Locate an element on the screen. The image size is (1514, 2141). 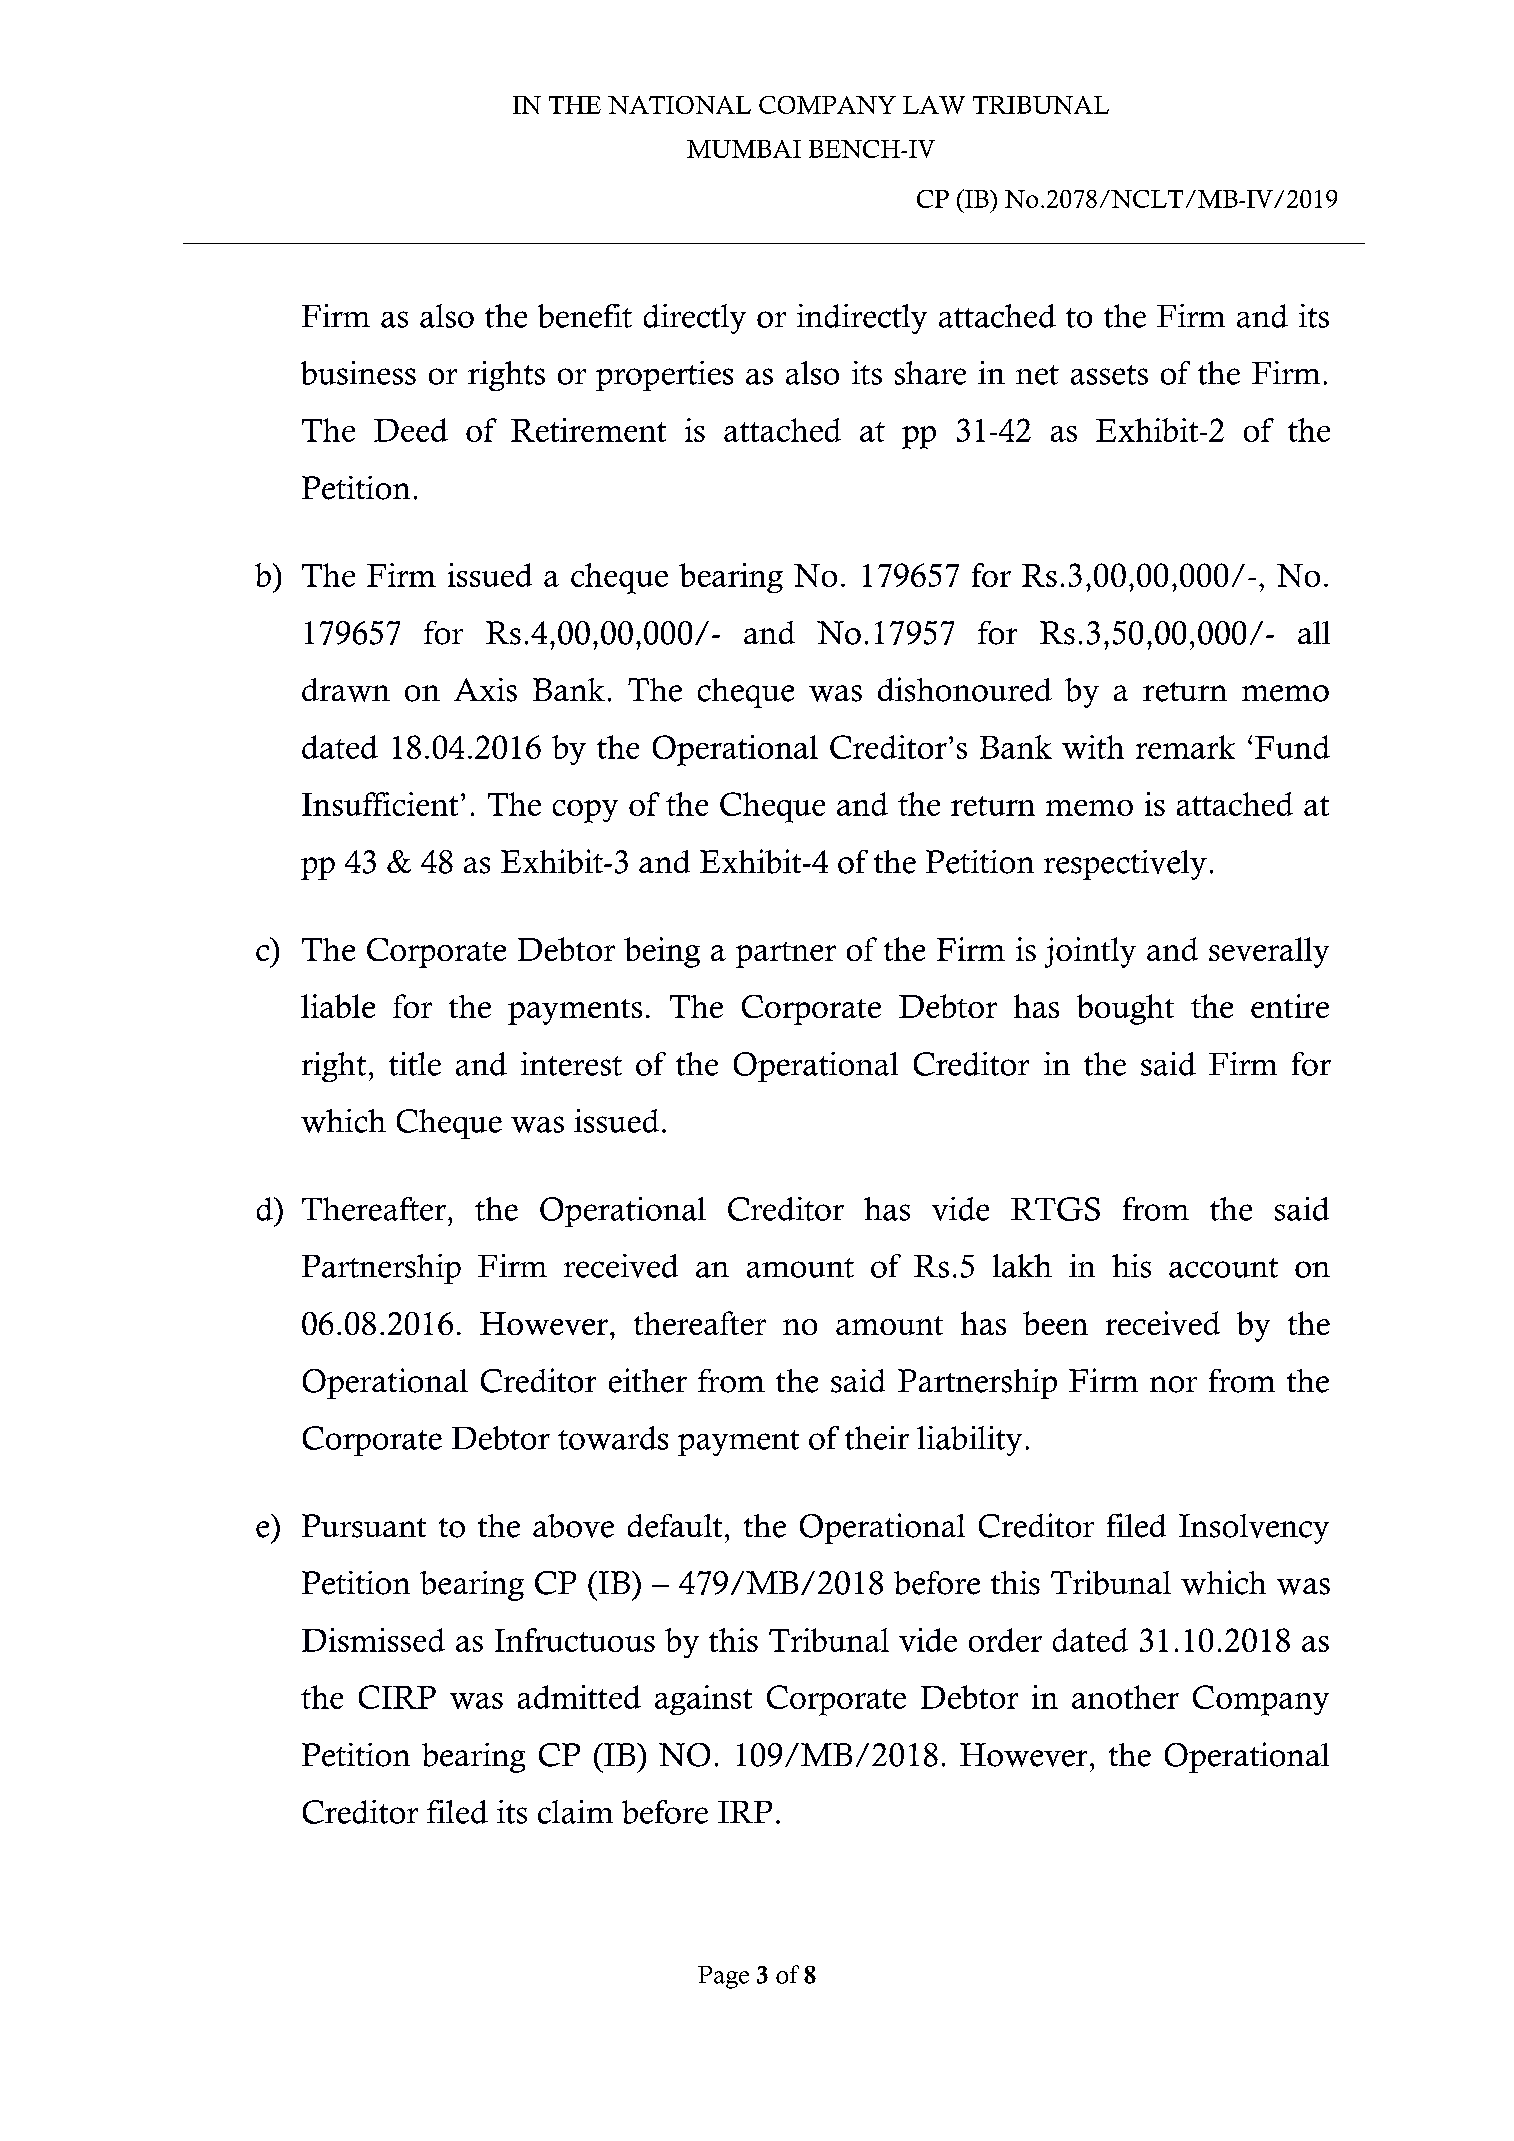
being is located at coordinates (662, 952).
